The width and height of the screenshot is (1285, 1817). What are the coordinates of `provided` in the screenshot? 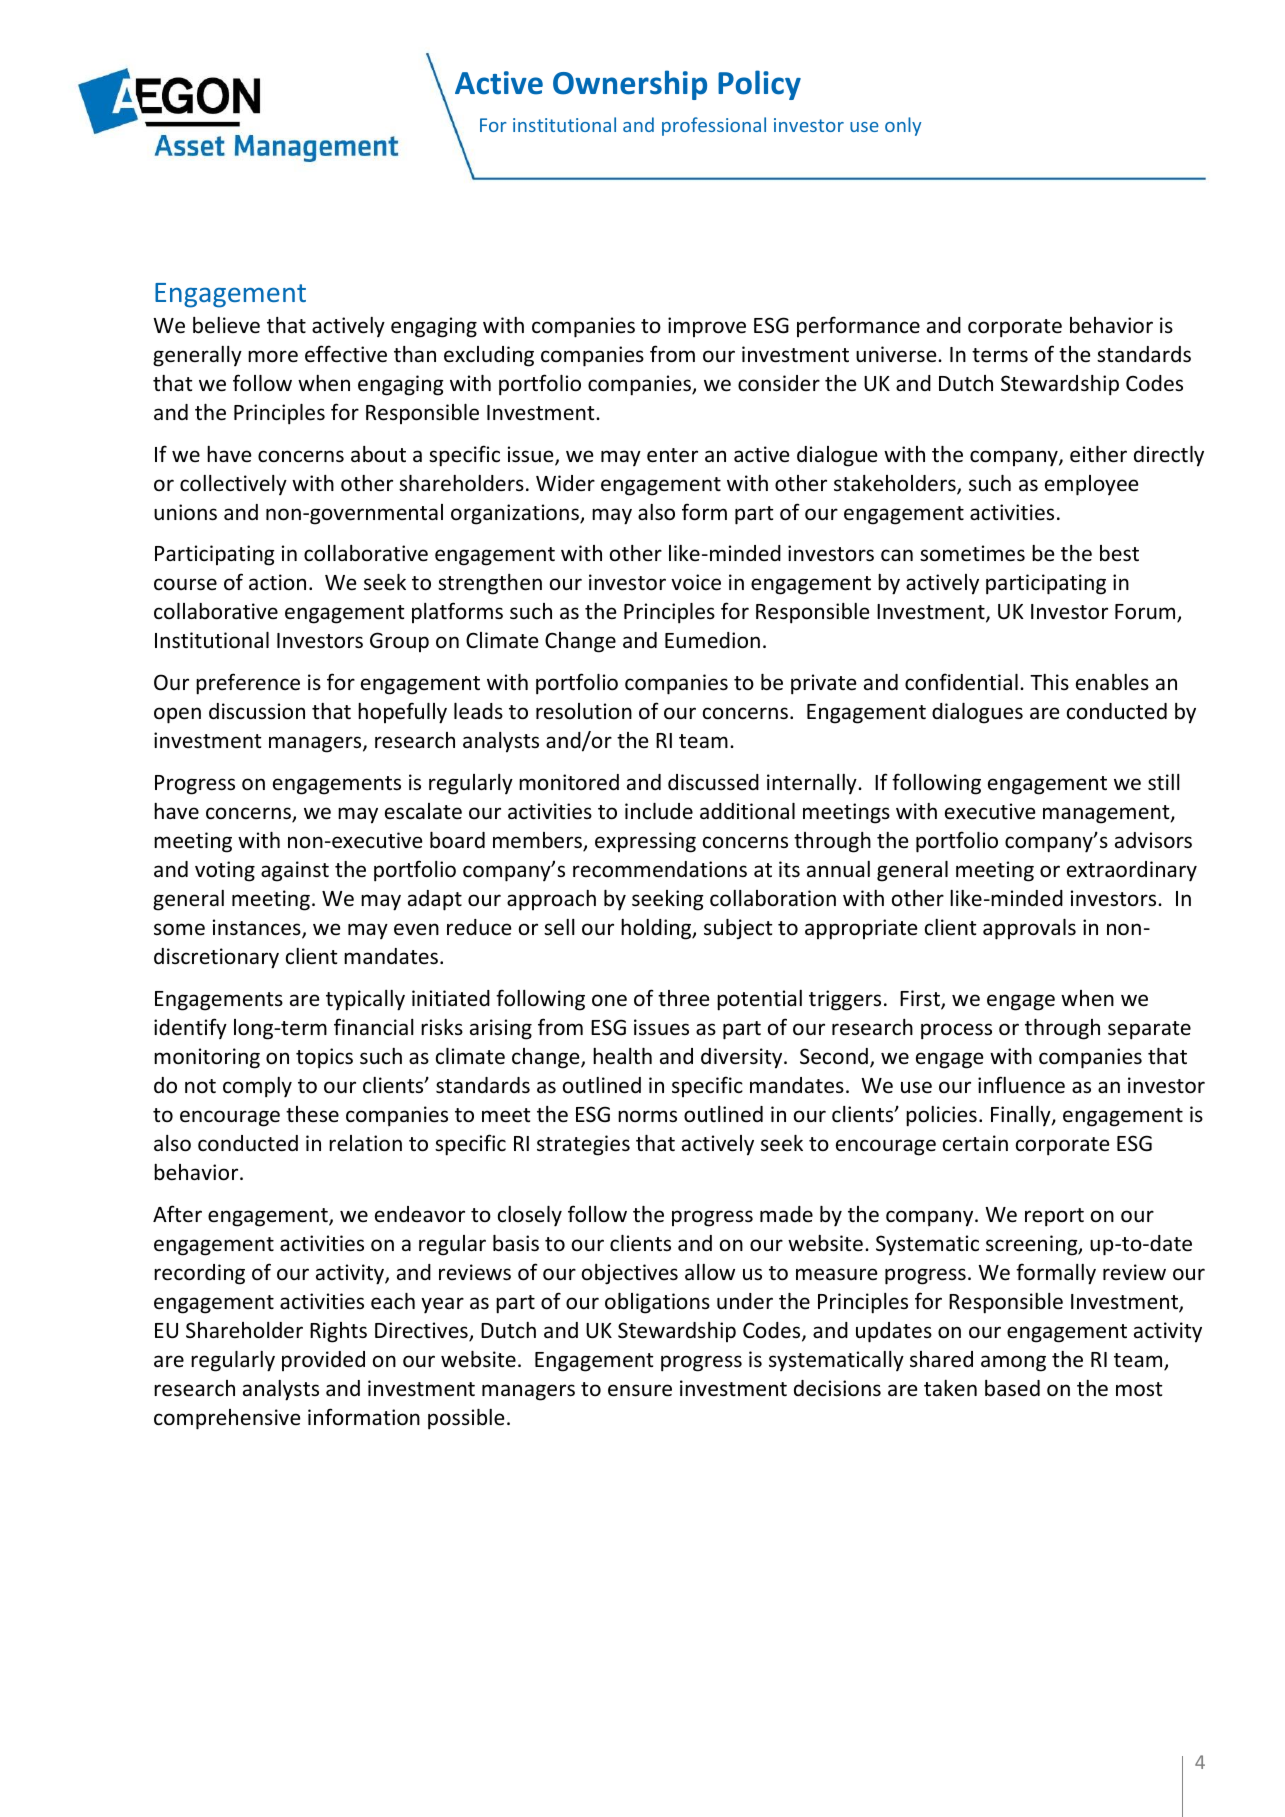 It's located at (323, 1361).
